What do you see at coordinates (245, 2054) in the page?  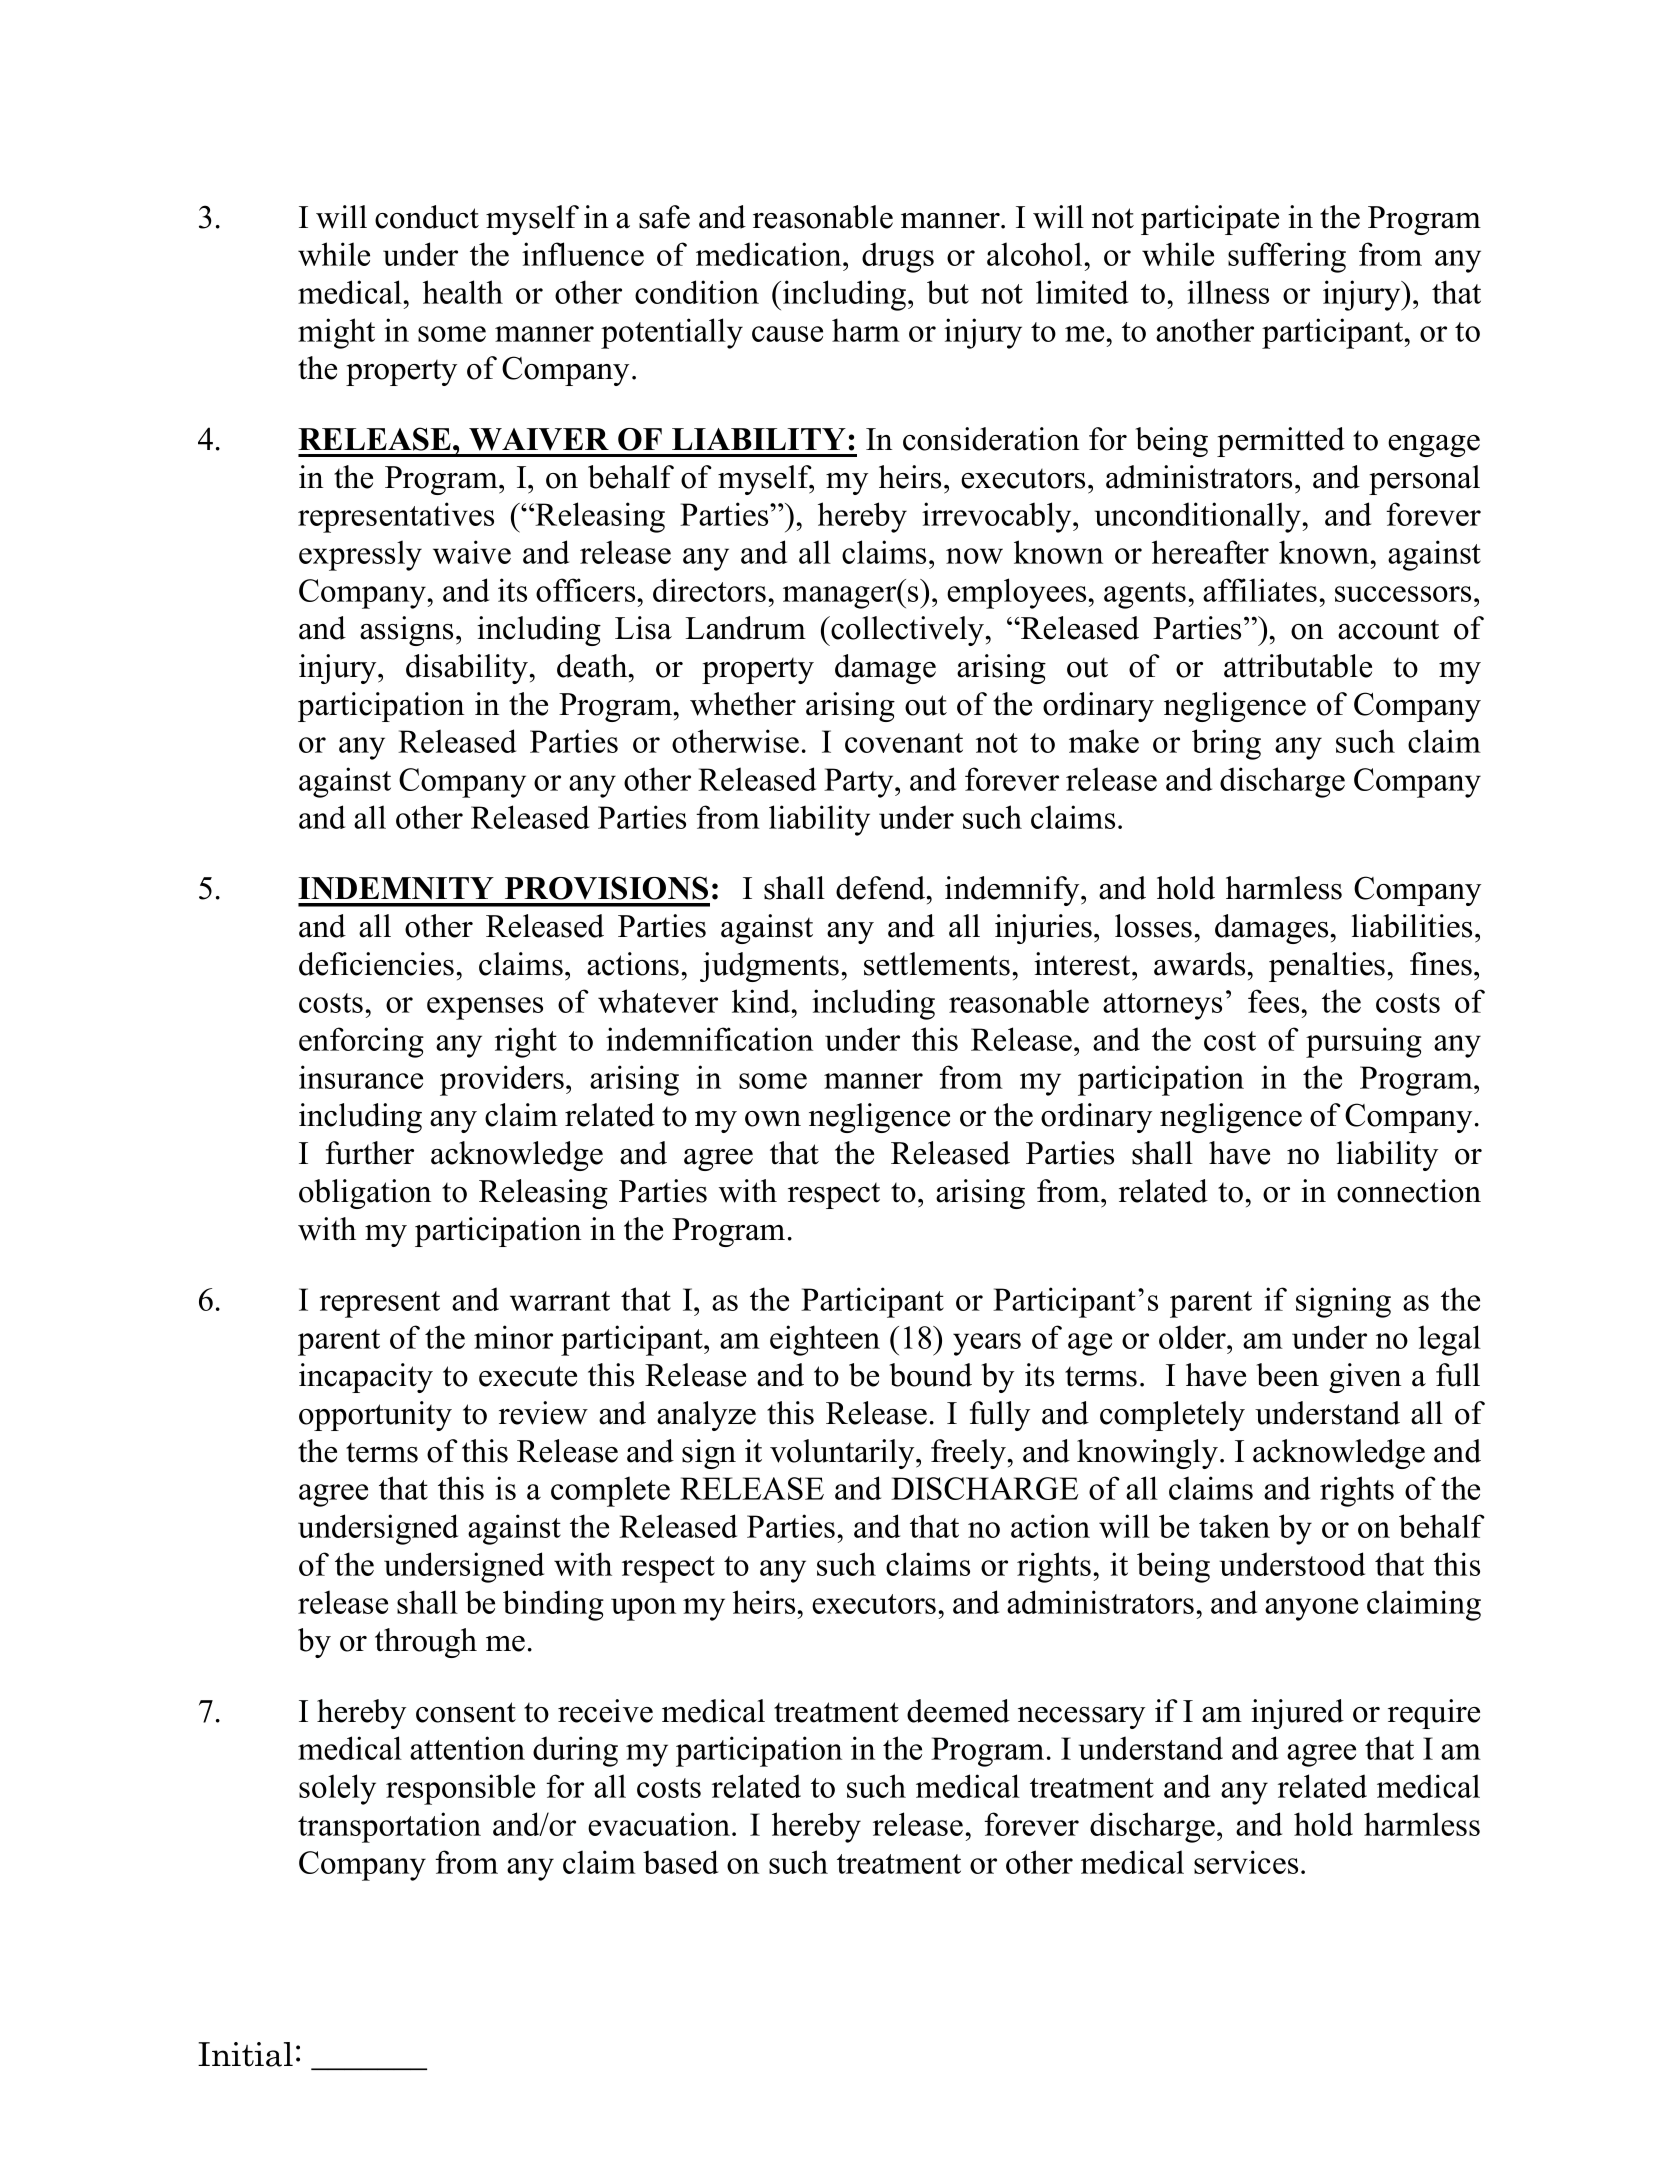 I see `Initial` at bounding box center [245, 2054].
